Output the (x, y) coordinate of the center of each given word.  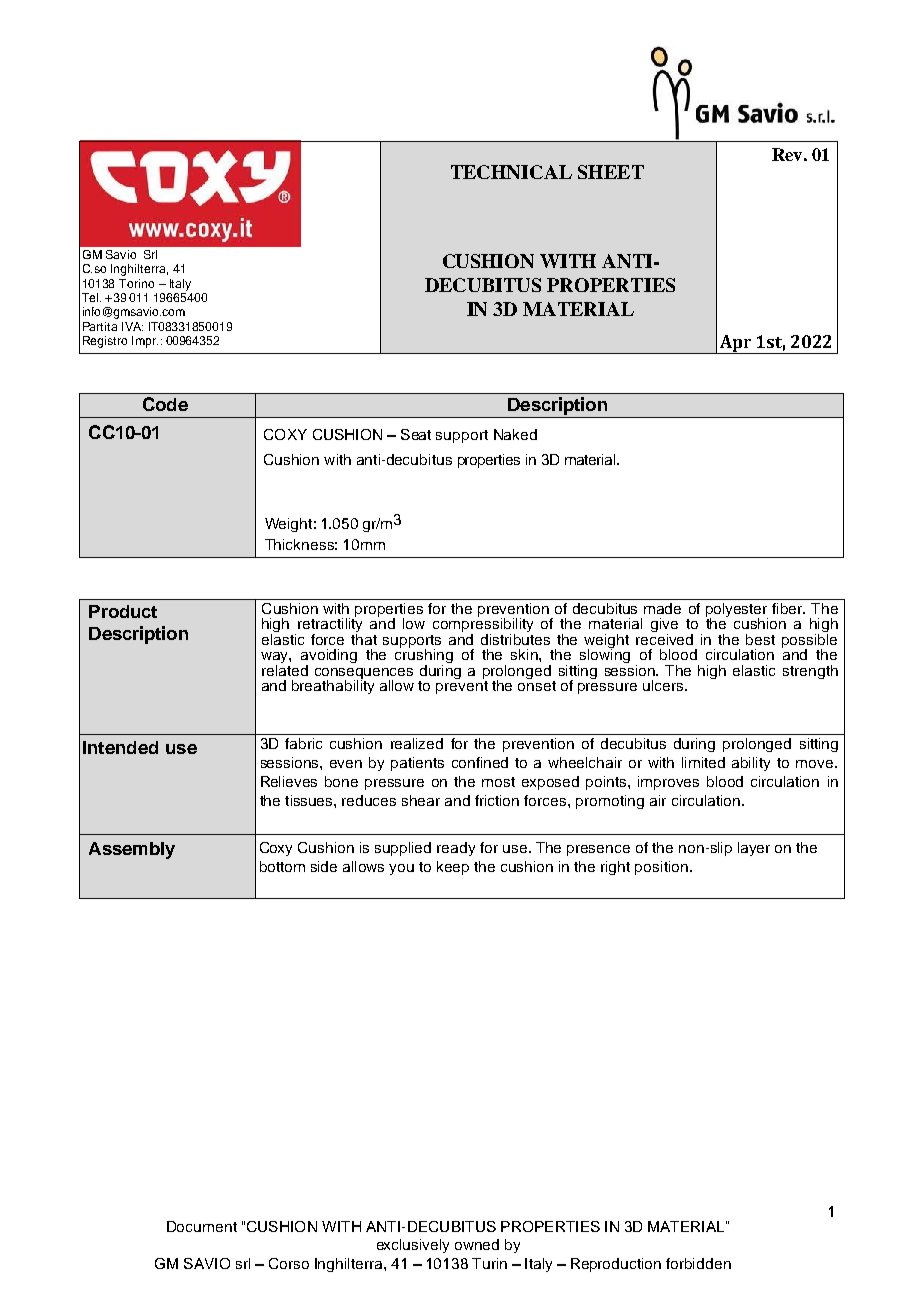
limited (703, 762)
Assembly (132, 850)
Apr (736, 344)
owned (477, 1244)
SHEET (611, 172)
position (661, 868)
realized (417, 743)
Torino (136, 283)
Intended (120, 747)
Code (165, 404)
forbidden (698, 1263)
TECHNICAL (511, 172)
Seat (416, 434)
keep (453, 868)
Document (202, 1226)
